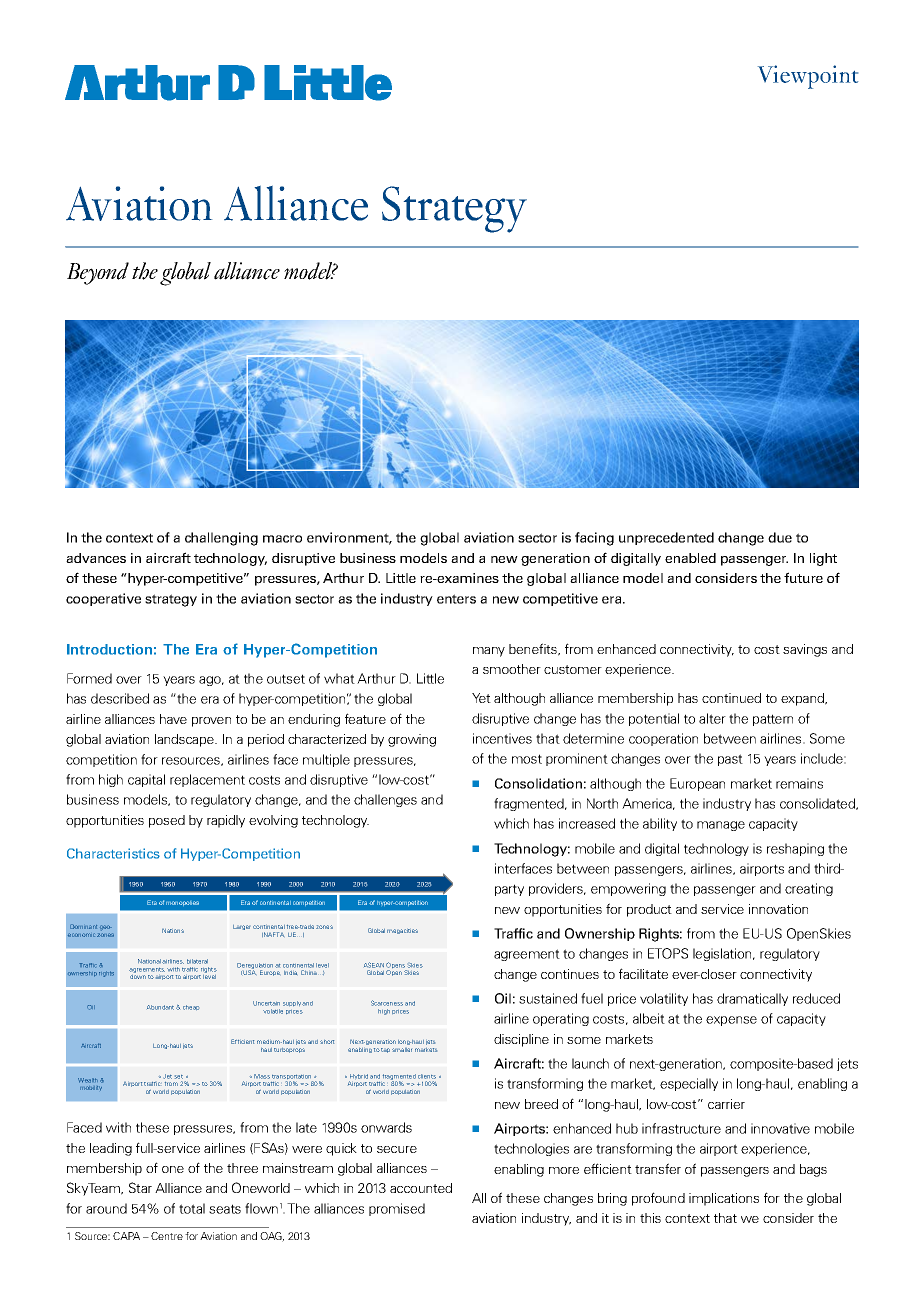  Describe the element at coordinates (808, 77) in the document. I see `Viewpoint` at that location.
